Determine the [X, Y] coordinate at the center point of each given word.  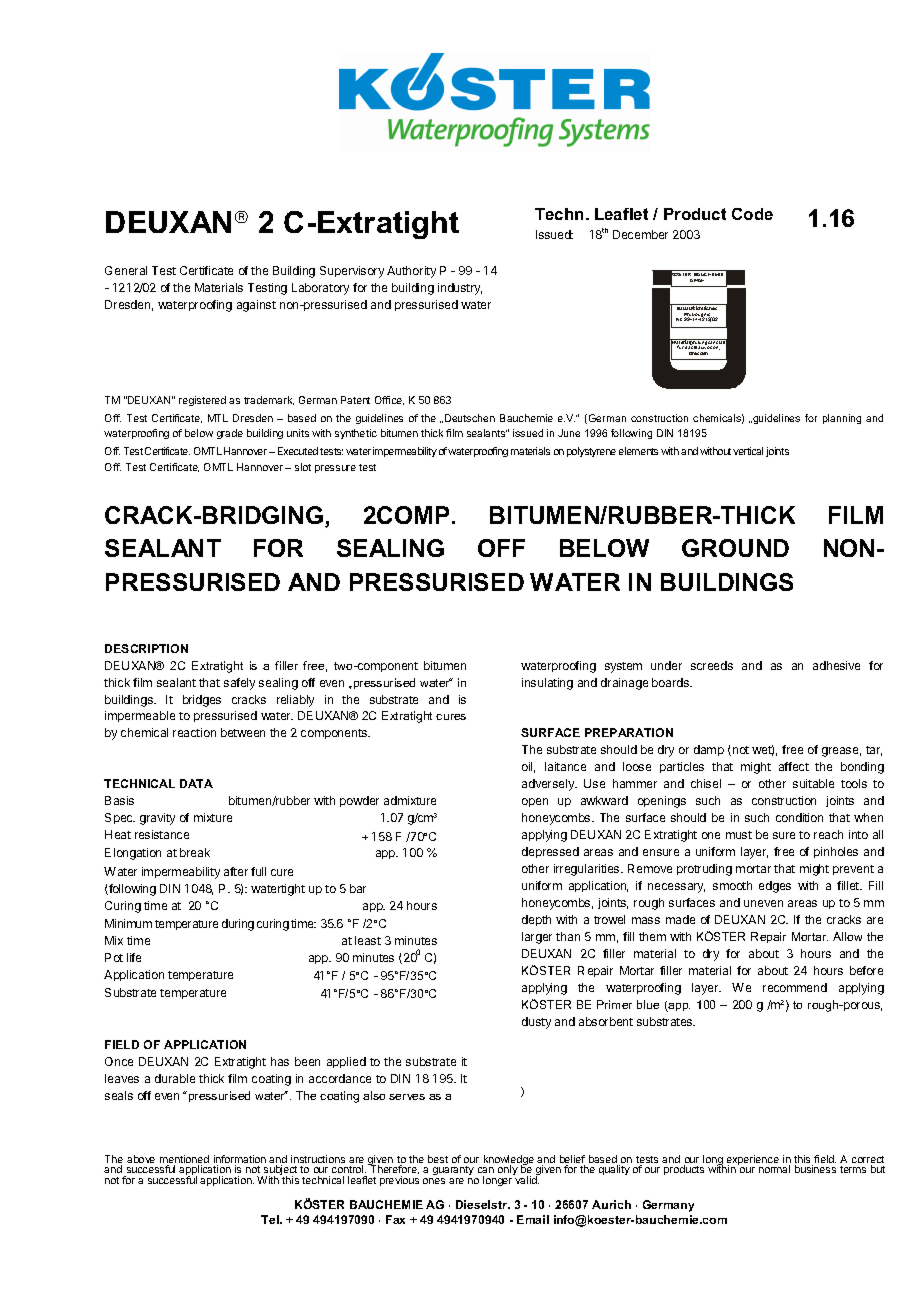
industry [460, 289]
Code [752, 214]
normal [774, 1169]
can [486, 1170]
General [126, 270]
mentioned [184, 1160]
